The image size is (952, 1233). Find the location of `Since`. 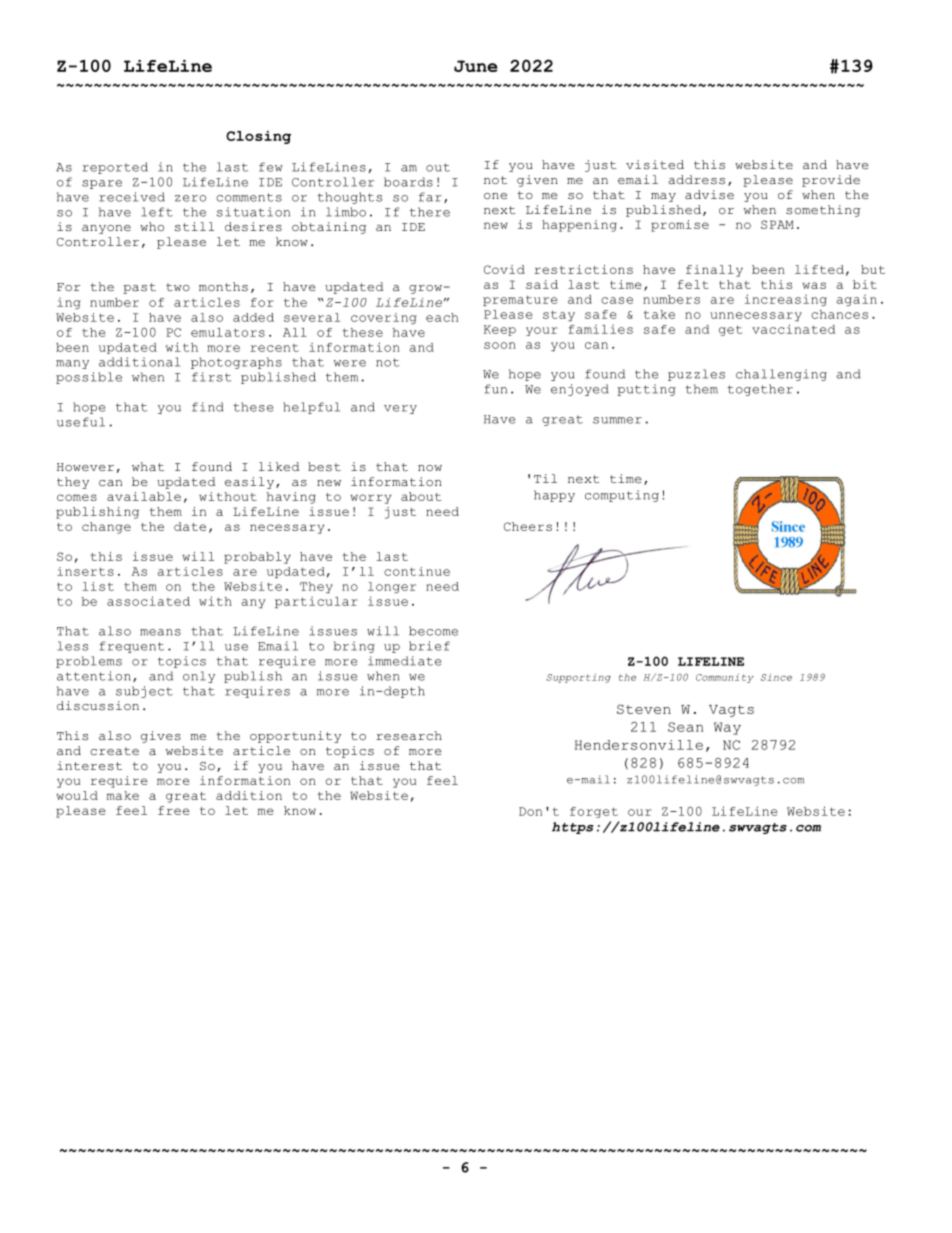

Since is located at coordinates (776, 677).
